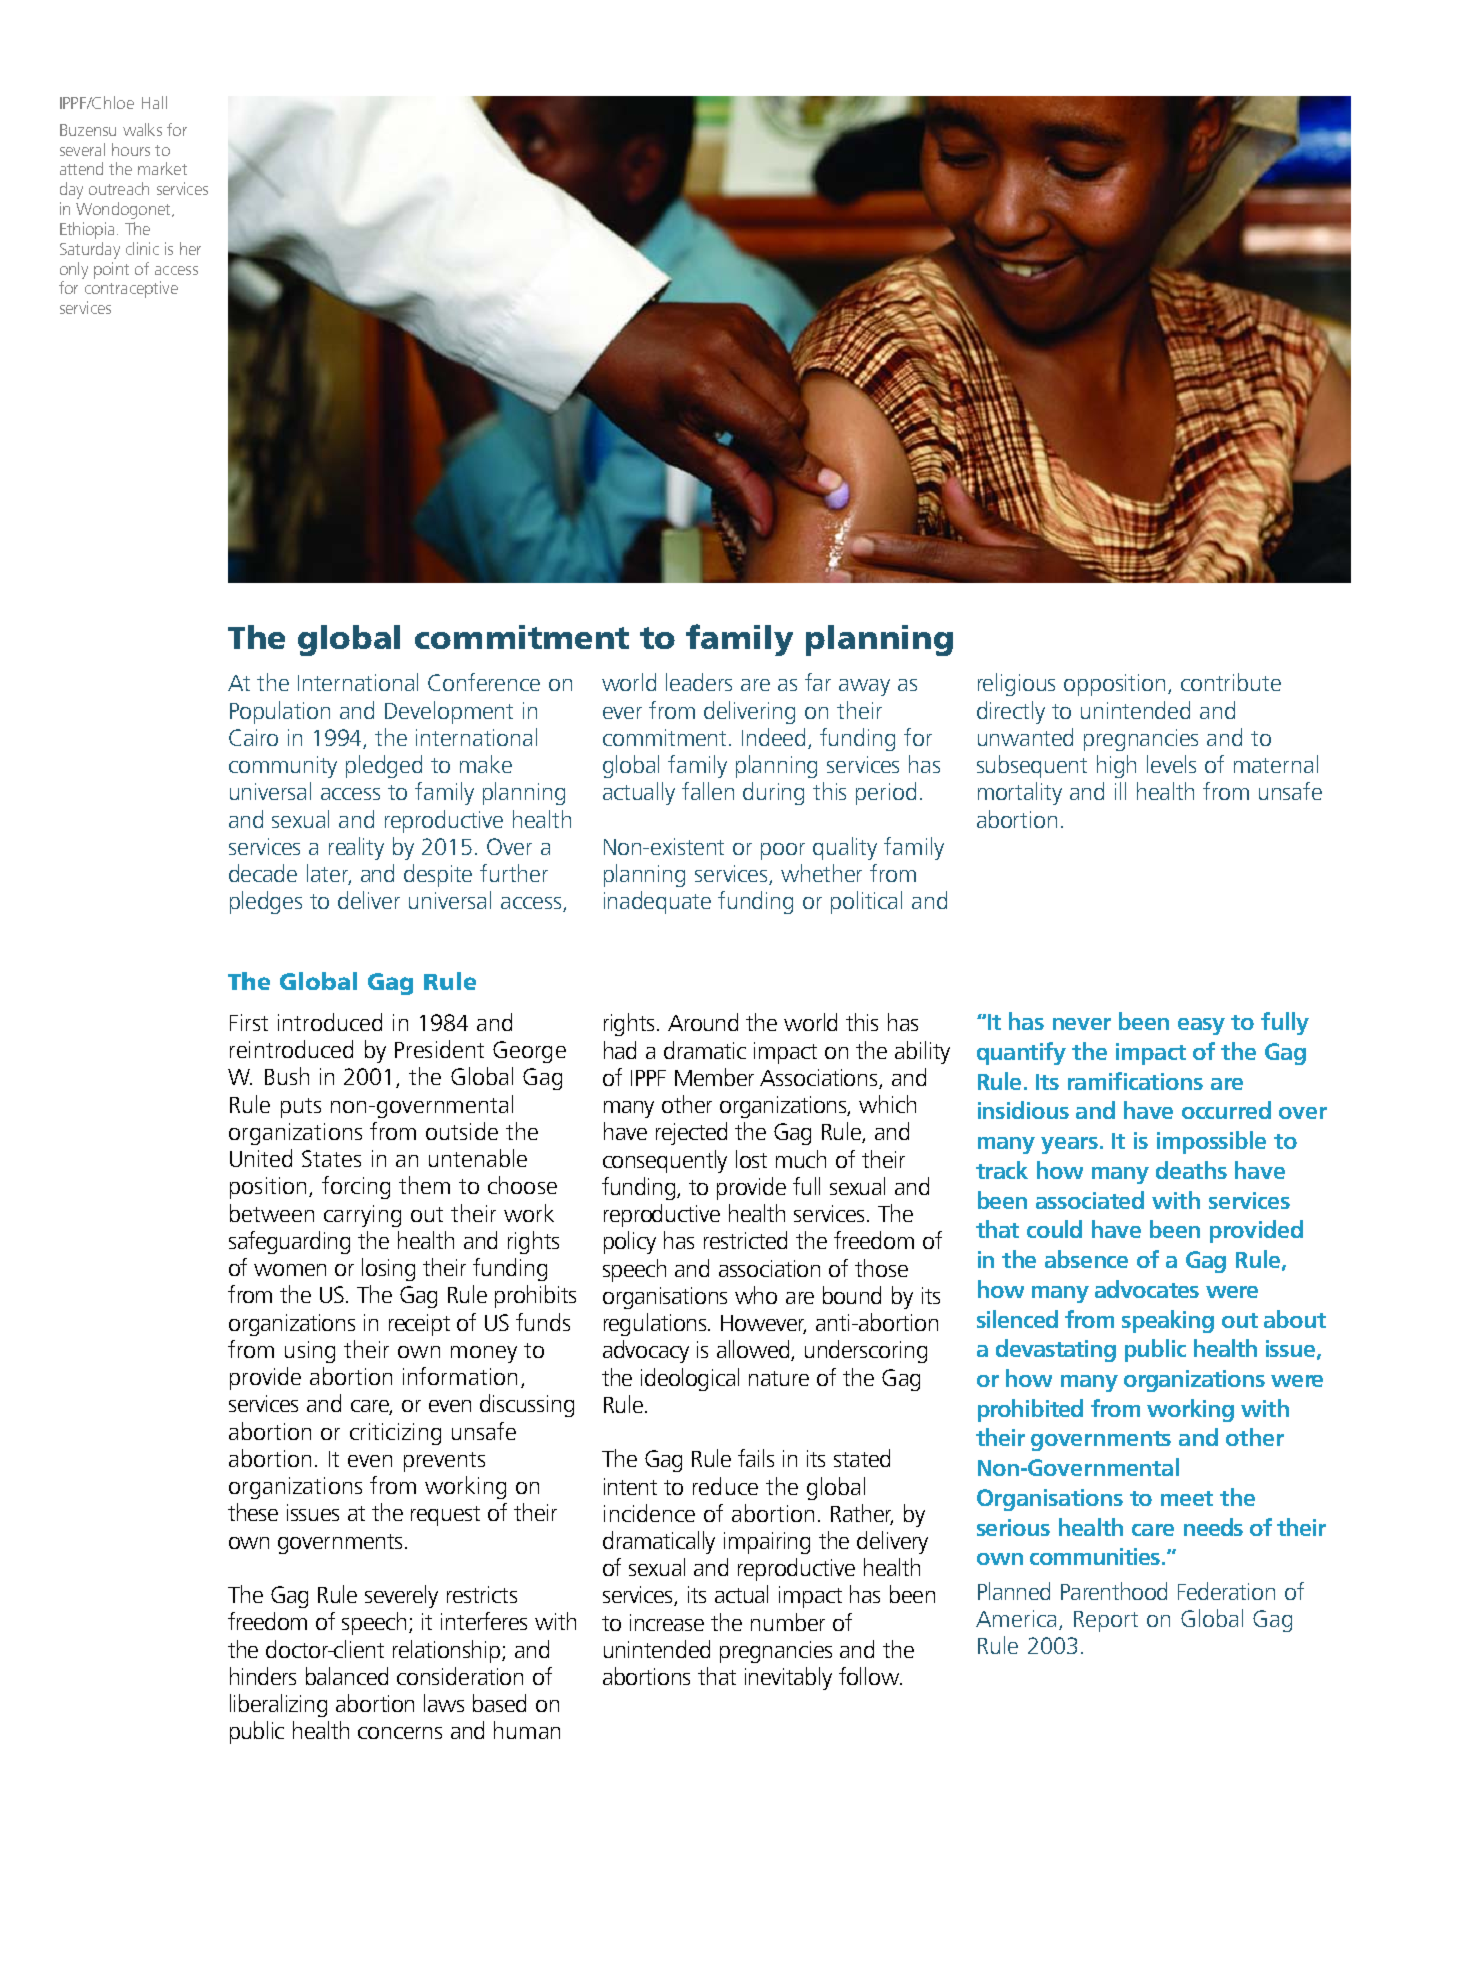  What do you see at coordinates (154, 102) in the screenshot?
I see `Hall` at bounding box center [154, 102].
